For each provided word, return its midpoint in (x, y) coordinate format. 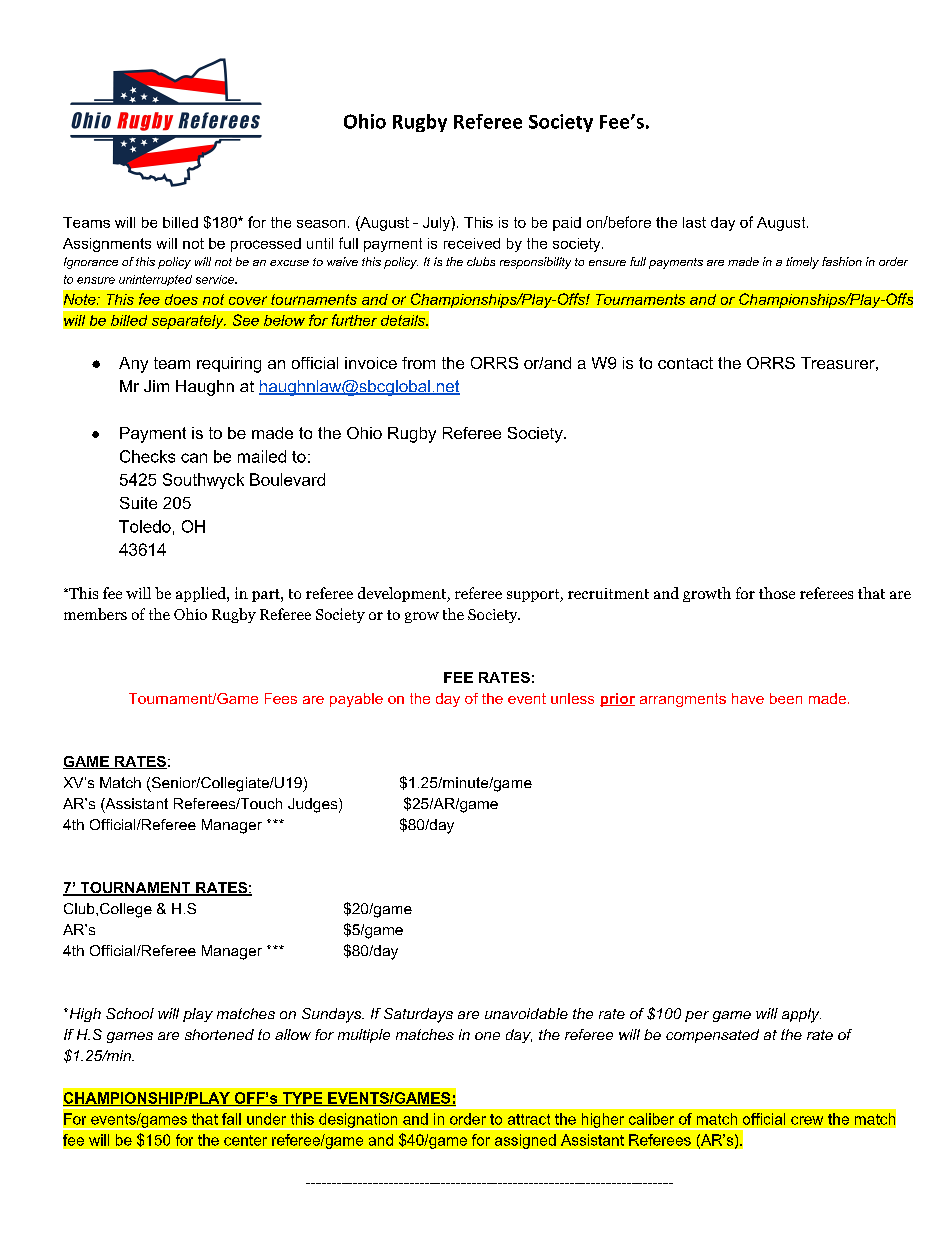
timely (802, 263)
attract (529, 1119)
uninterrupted (155, 280)
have (748, 698)
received (472, 243)
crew (807, 1120)
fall (231, 1119)
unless (572, 698)
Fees (281, 698)
